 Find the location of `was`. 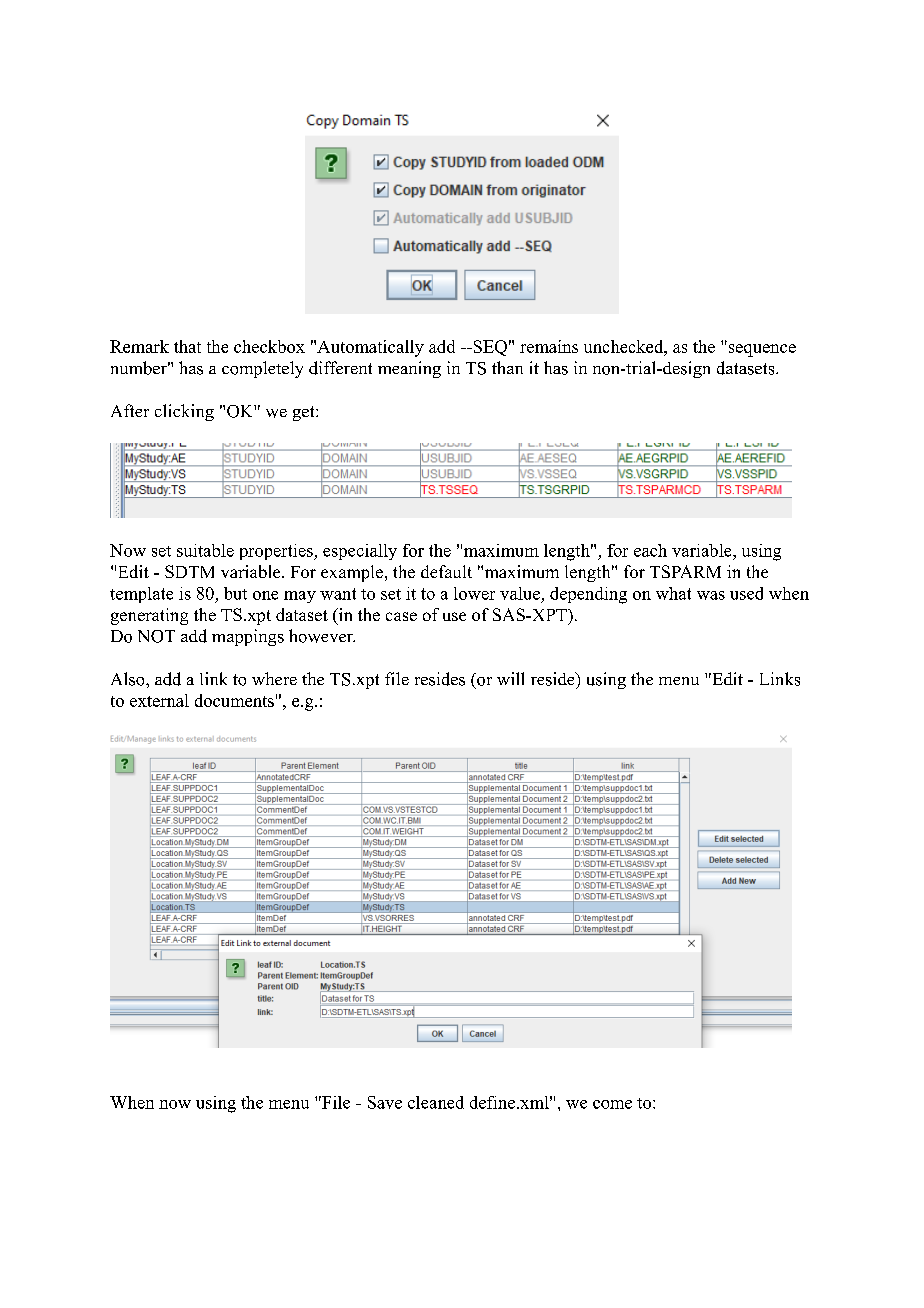

was is located at coordinates (711, 595).
